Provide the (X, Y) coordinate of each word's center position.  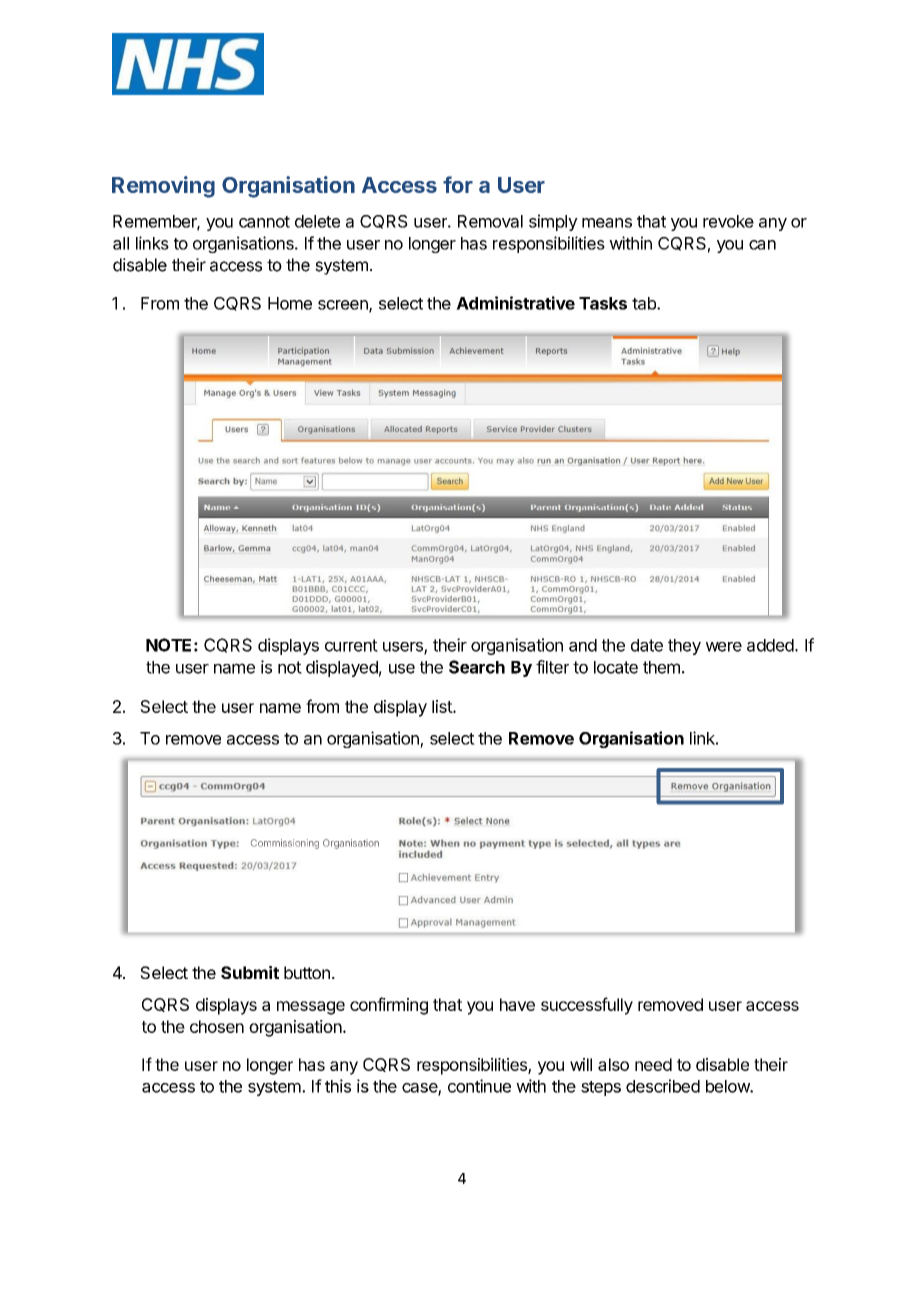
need (653, 1064)
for (458, 184)
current (351, 645)
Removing (163, 187)
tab (645, 303)
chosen (217, 1026)
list (443, 706)
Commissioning (285, 844)
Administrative (515, 303)
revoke (728, 221)
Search (477, 667)
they (684, 647)
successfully (587, 1006)
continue (479, 1086)
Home (290, 303)
